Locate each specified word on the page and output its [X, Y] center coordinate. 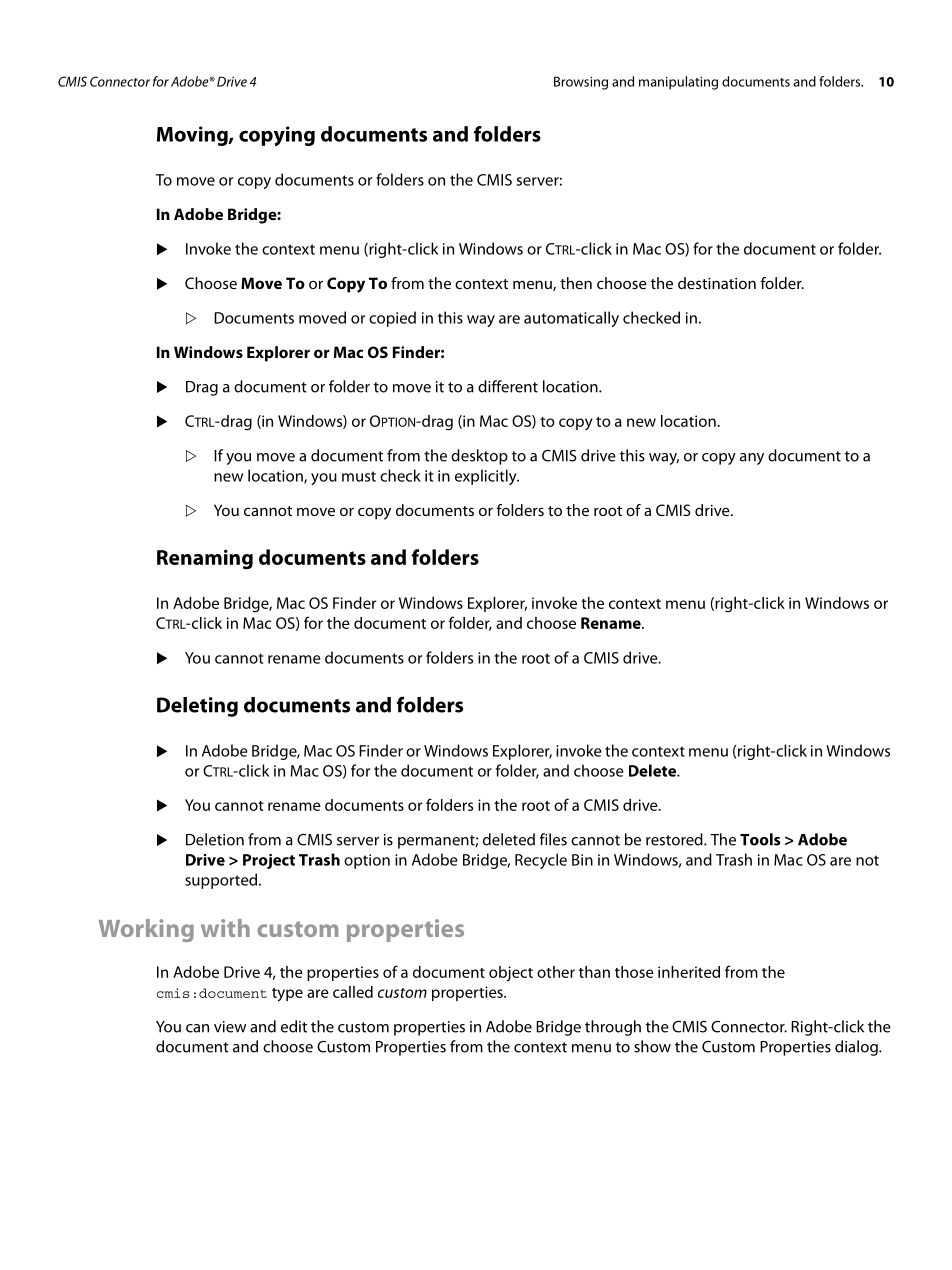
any [752, 459]
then [576, 283]
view [230, 1027]
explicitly [487, 477]
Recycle [541, 861]
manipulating [678, 83]
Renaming [205, 559]
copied [392, 319]
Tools [760, 839]
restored [675, 839]
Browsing [581, 83]
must [359, 476]
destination [717, 283]
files [553, 839]
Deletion [215, 839]
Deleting [197, 707]
